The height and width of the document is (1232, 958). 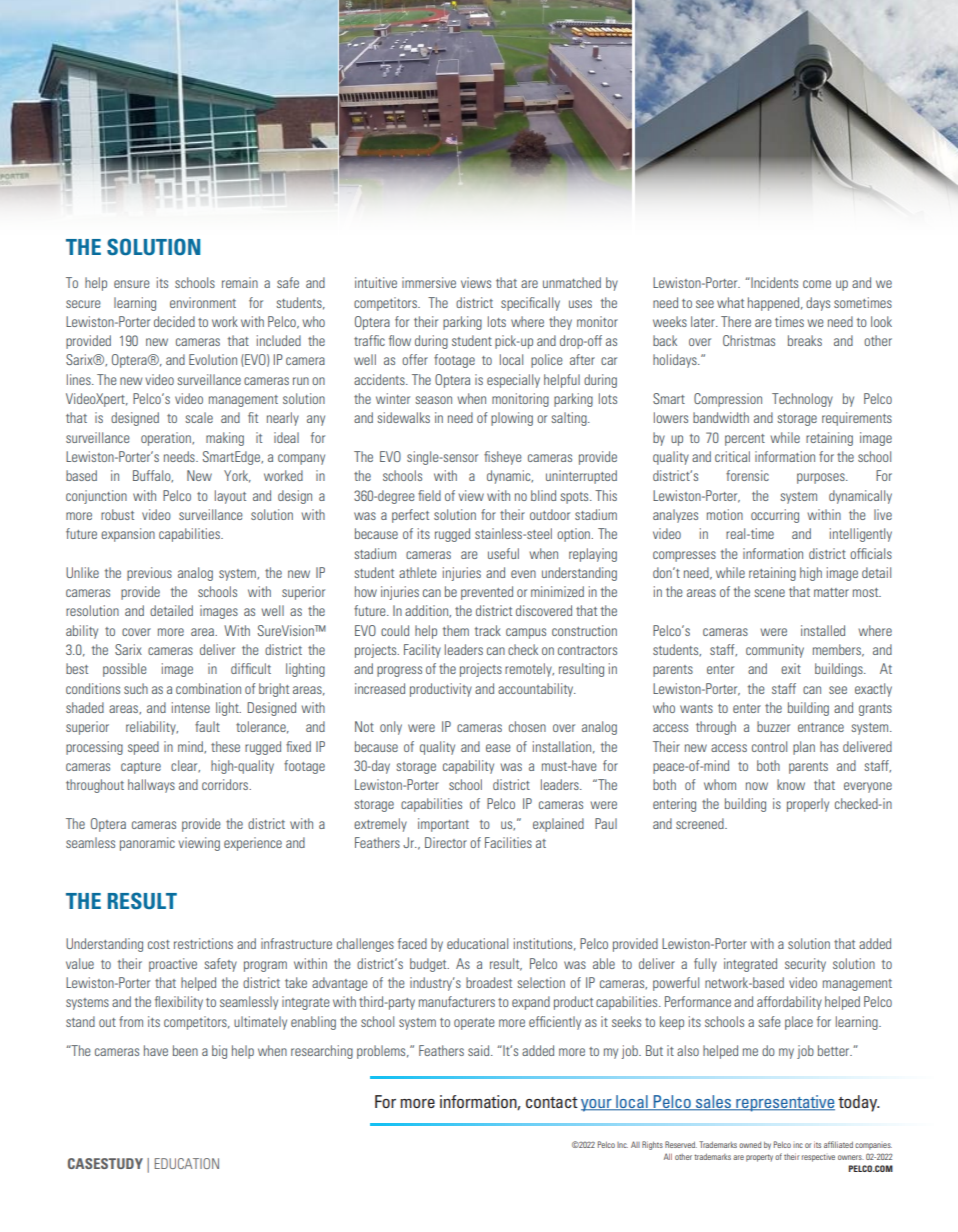 I want to click on panoramic, so click(x=147, y=844).
